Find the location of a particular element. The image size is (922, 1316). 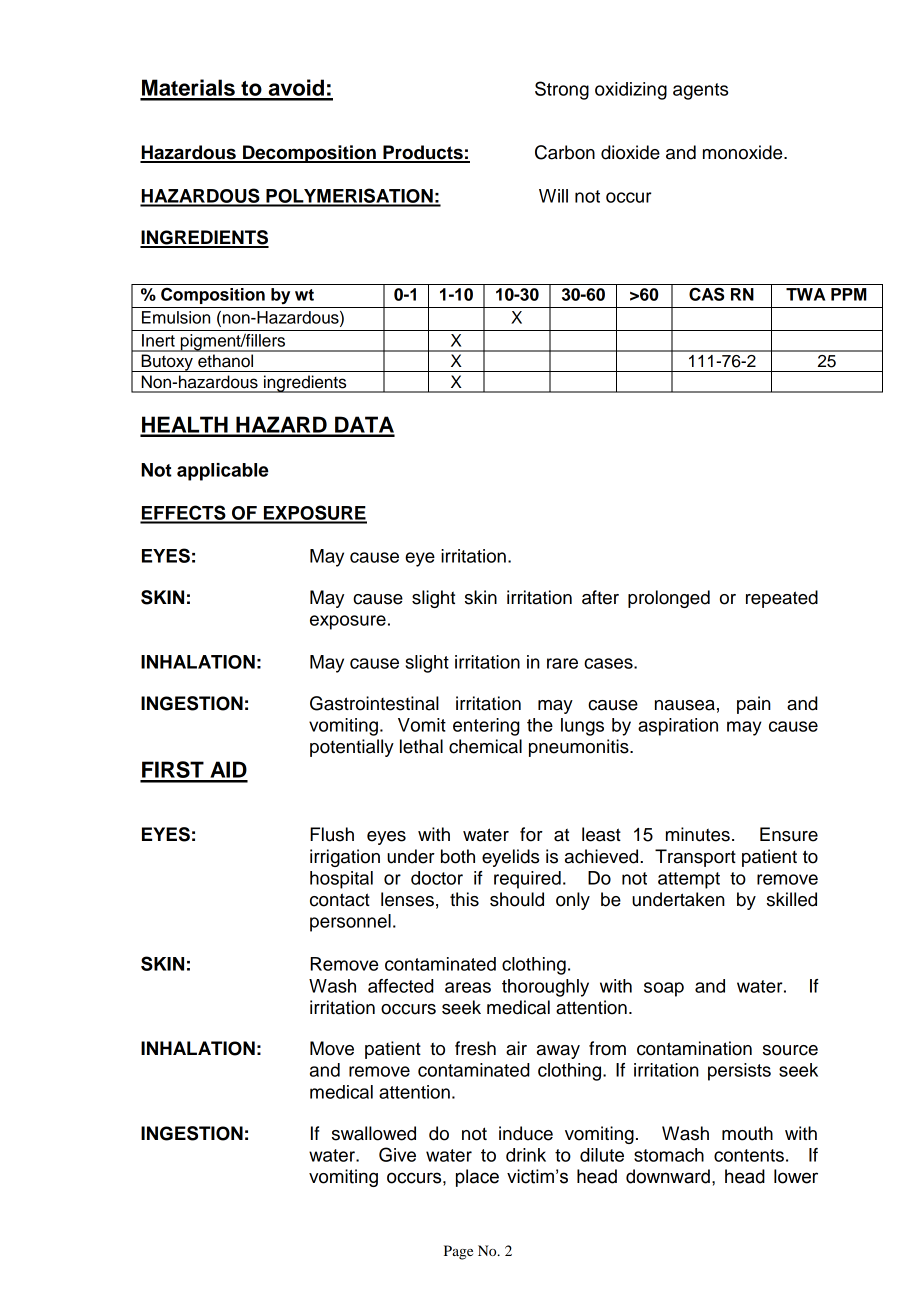

Carbon is located at coordinates (565, 152).
